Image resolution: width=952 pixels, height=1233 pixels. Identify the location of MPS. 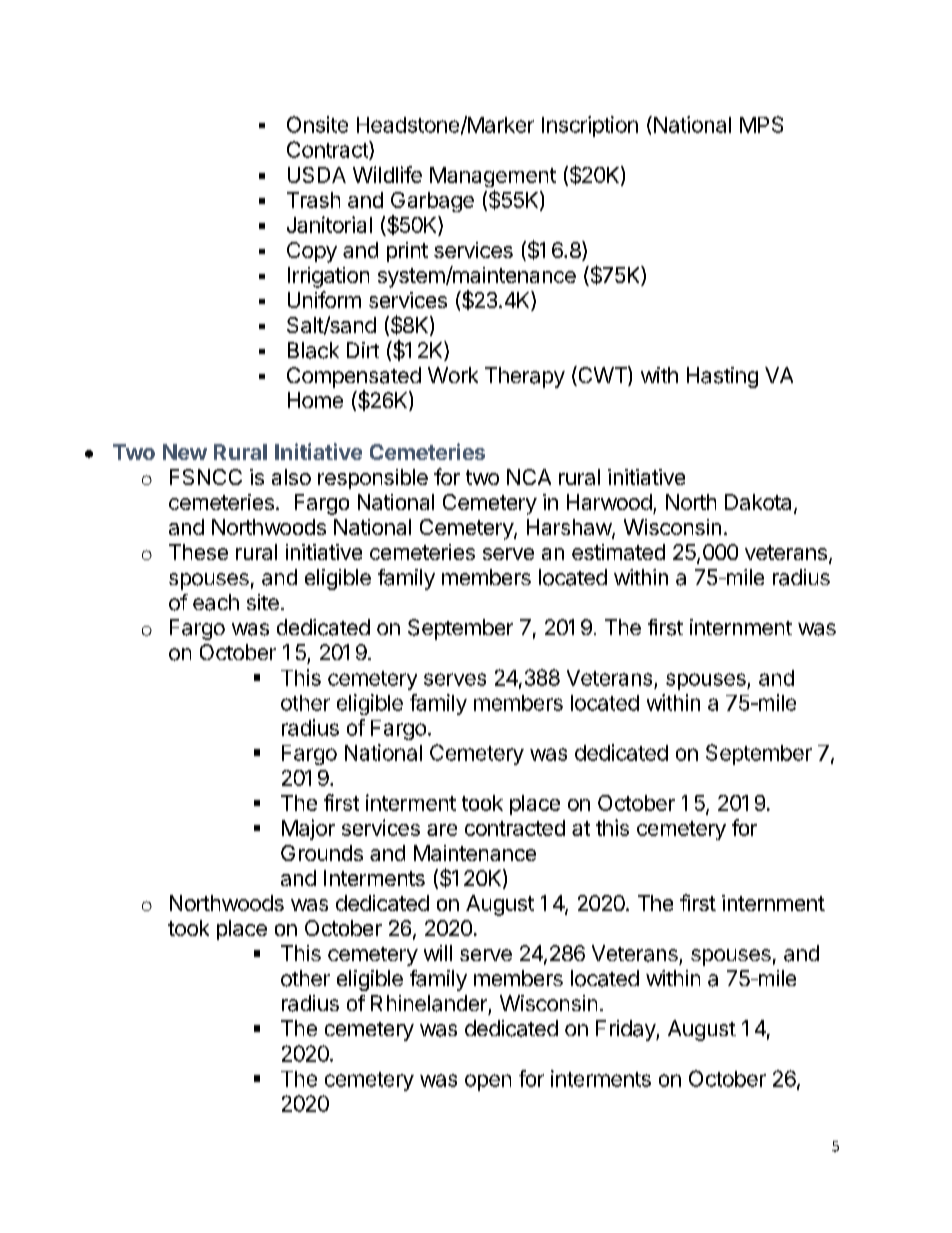
(761, 124).
